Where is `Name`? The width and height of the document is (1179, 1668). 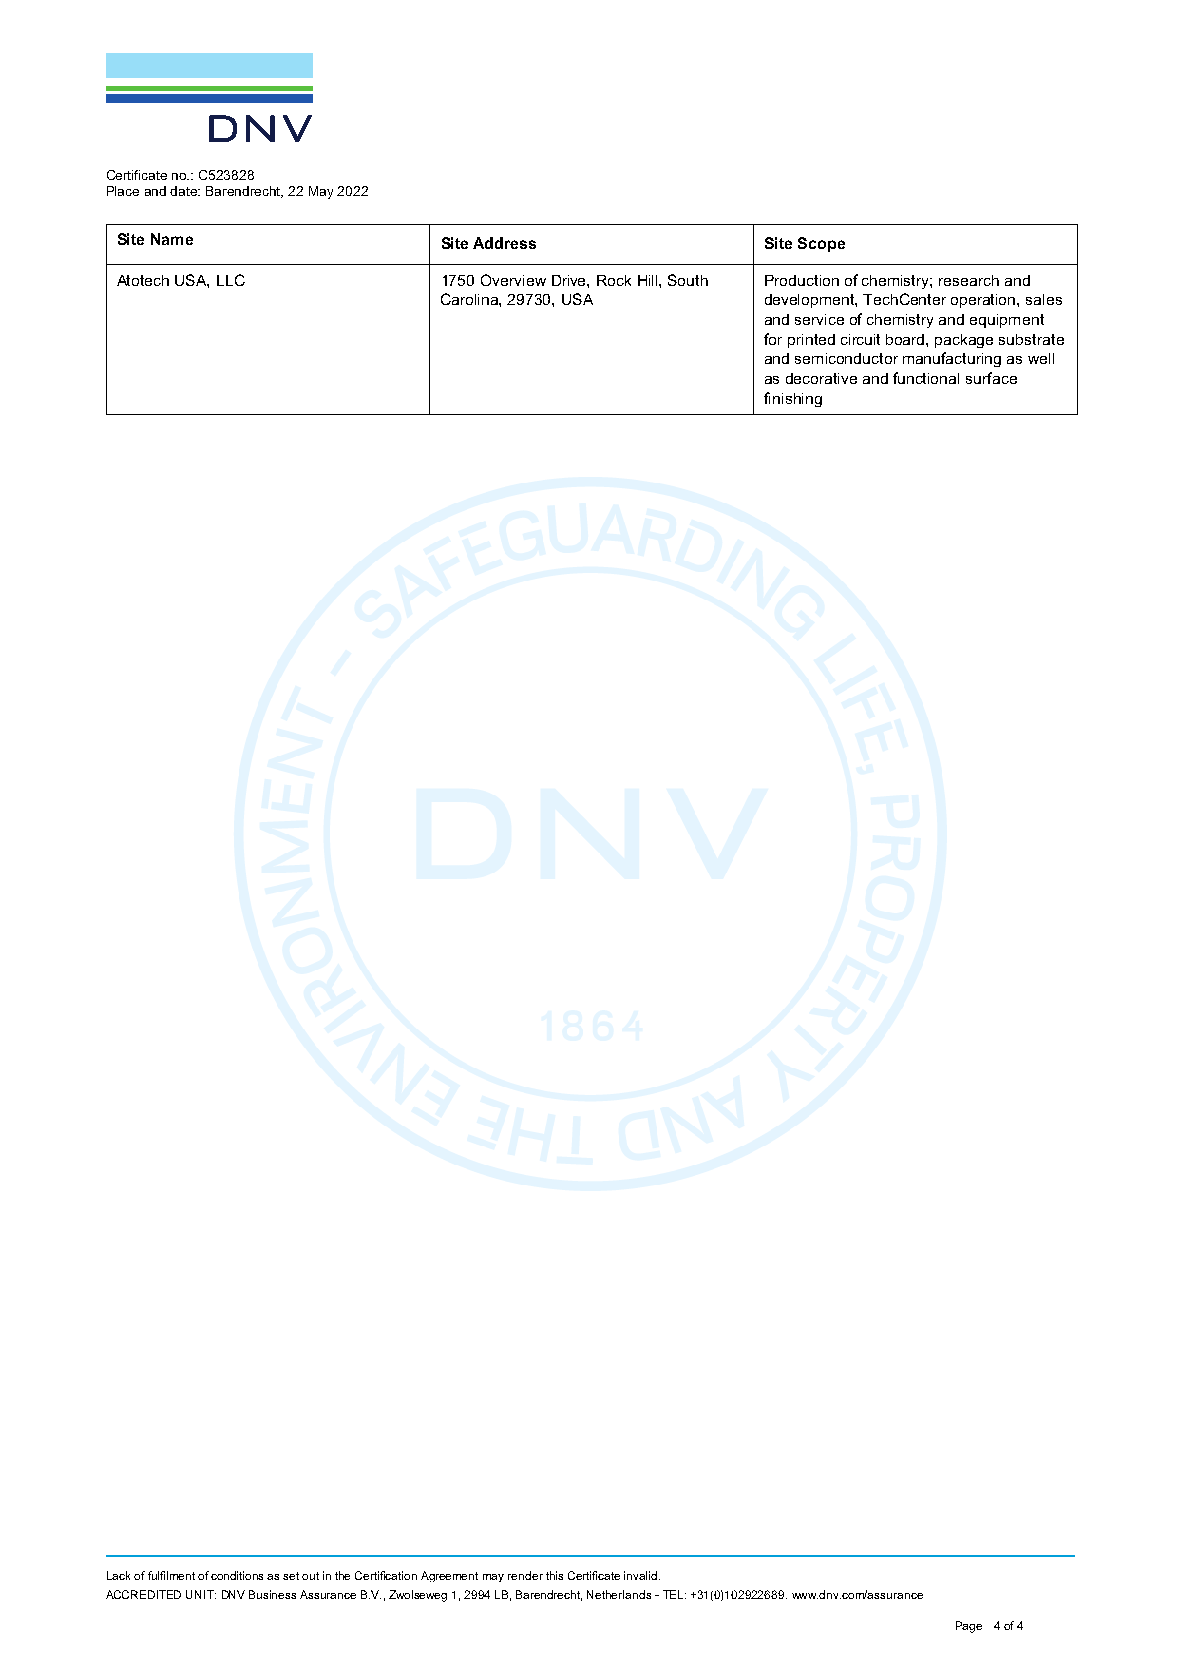 Name is located at coordinates (172, 239).
